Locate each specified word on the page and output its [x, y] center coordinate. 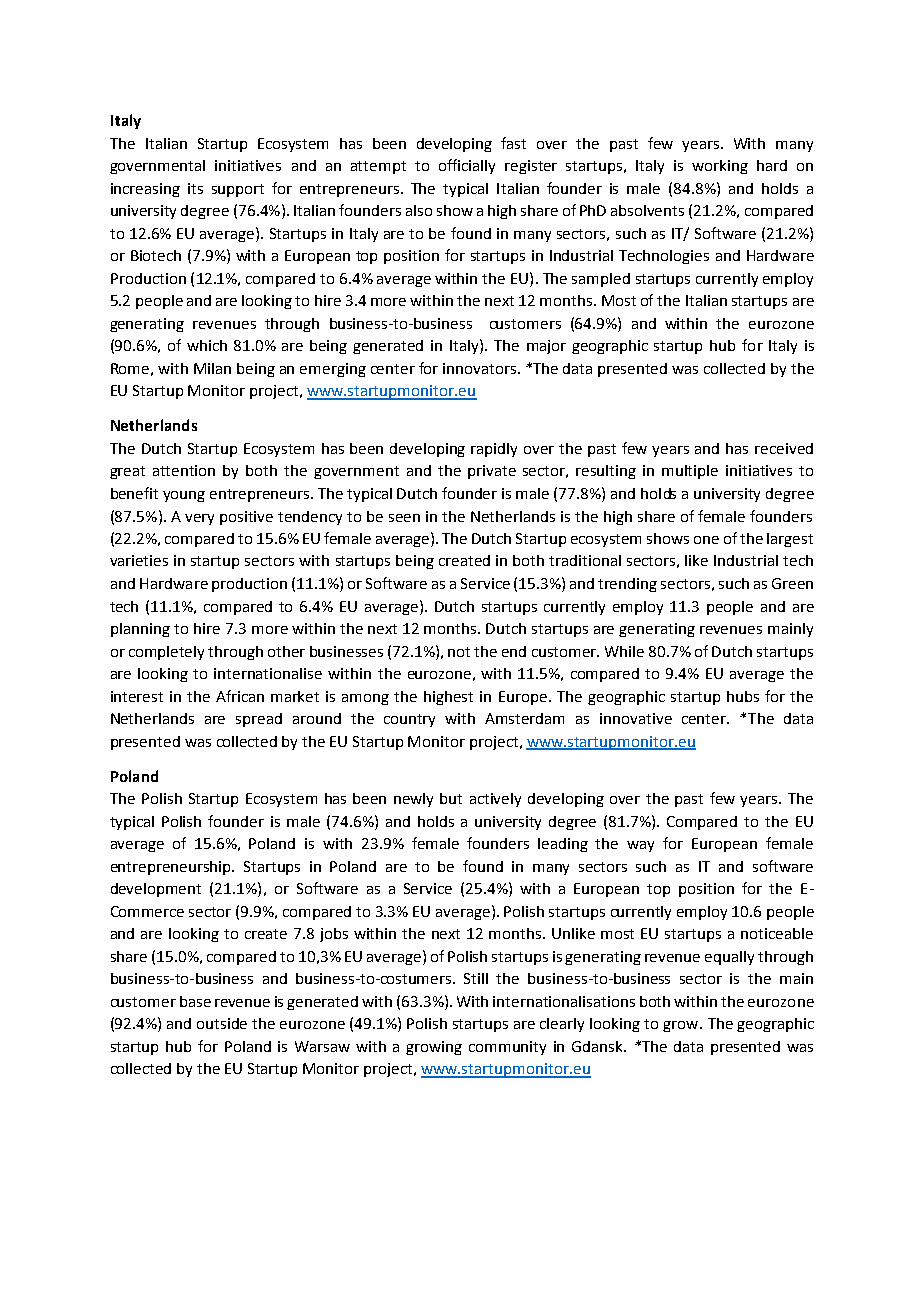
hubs [743, 696]
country [409, 720]
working [720, 167]
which [207, 345]
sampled [601, 280]
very [199, 519]
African [240, 696]
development [156, 890]
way [640, 846]
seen [404, 518]
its [195, 188]
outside [222, 1023]
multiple [690, 472]
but [451, 798]
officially [467, 166]
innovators [481, 368]
